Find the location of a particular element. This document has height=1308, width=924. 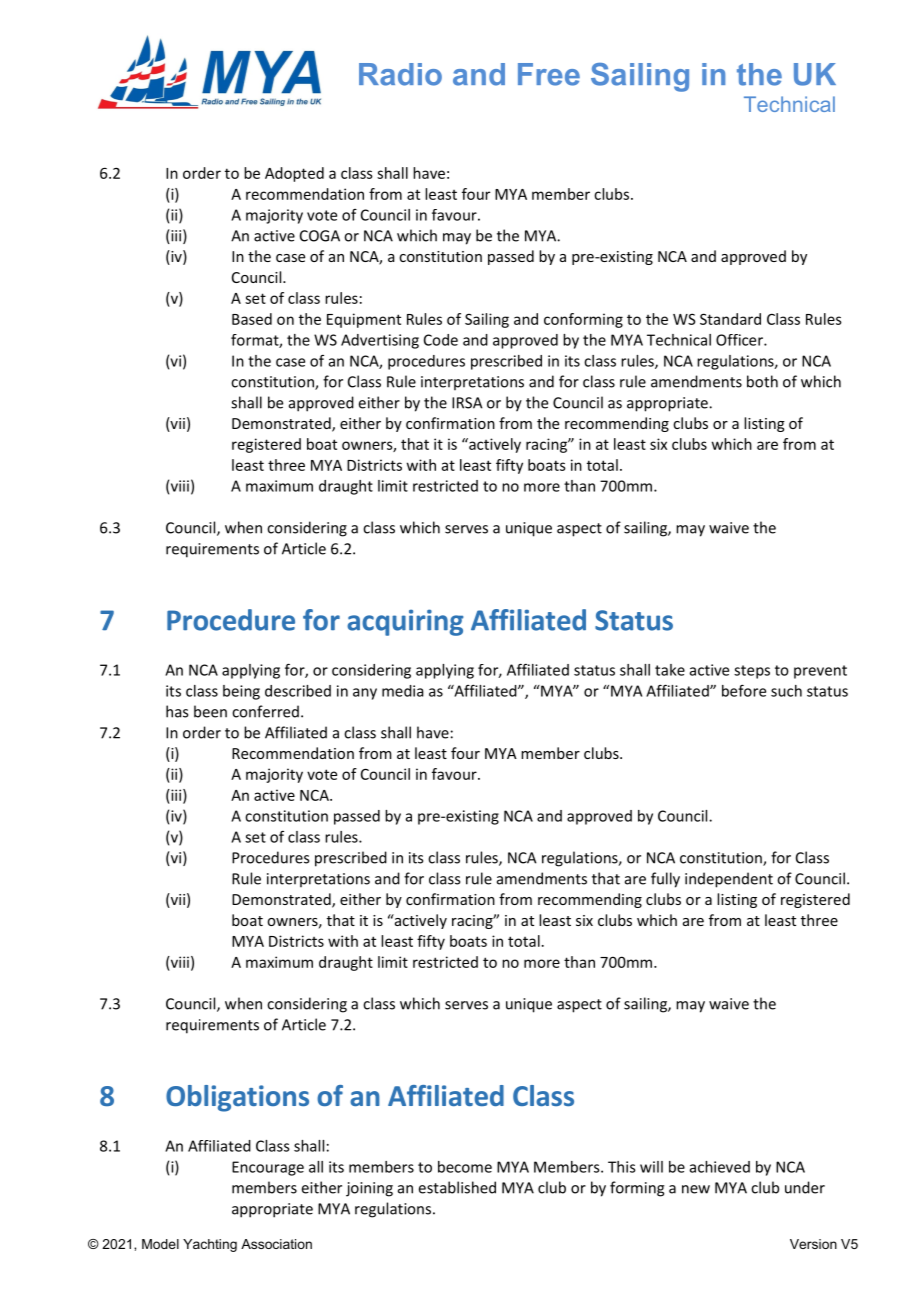

Standard is located at coordinates (730, 319).
